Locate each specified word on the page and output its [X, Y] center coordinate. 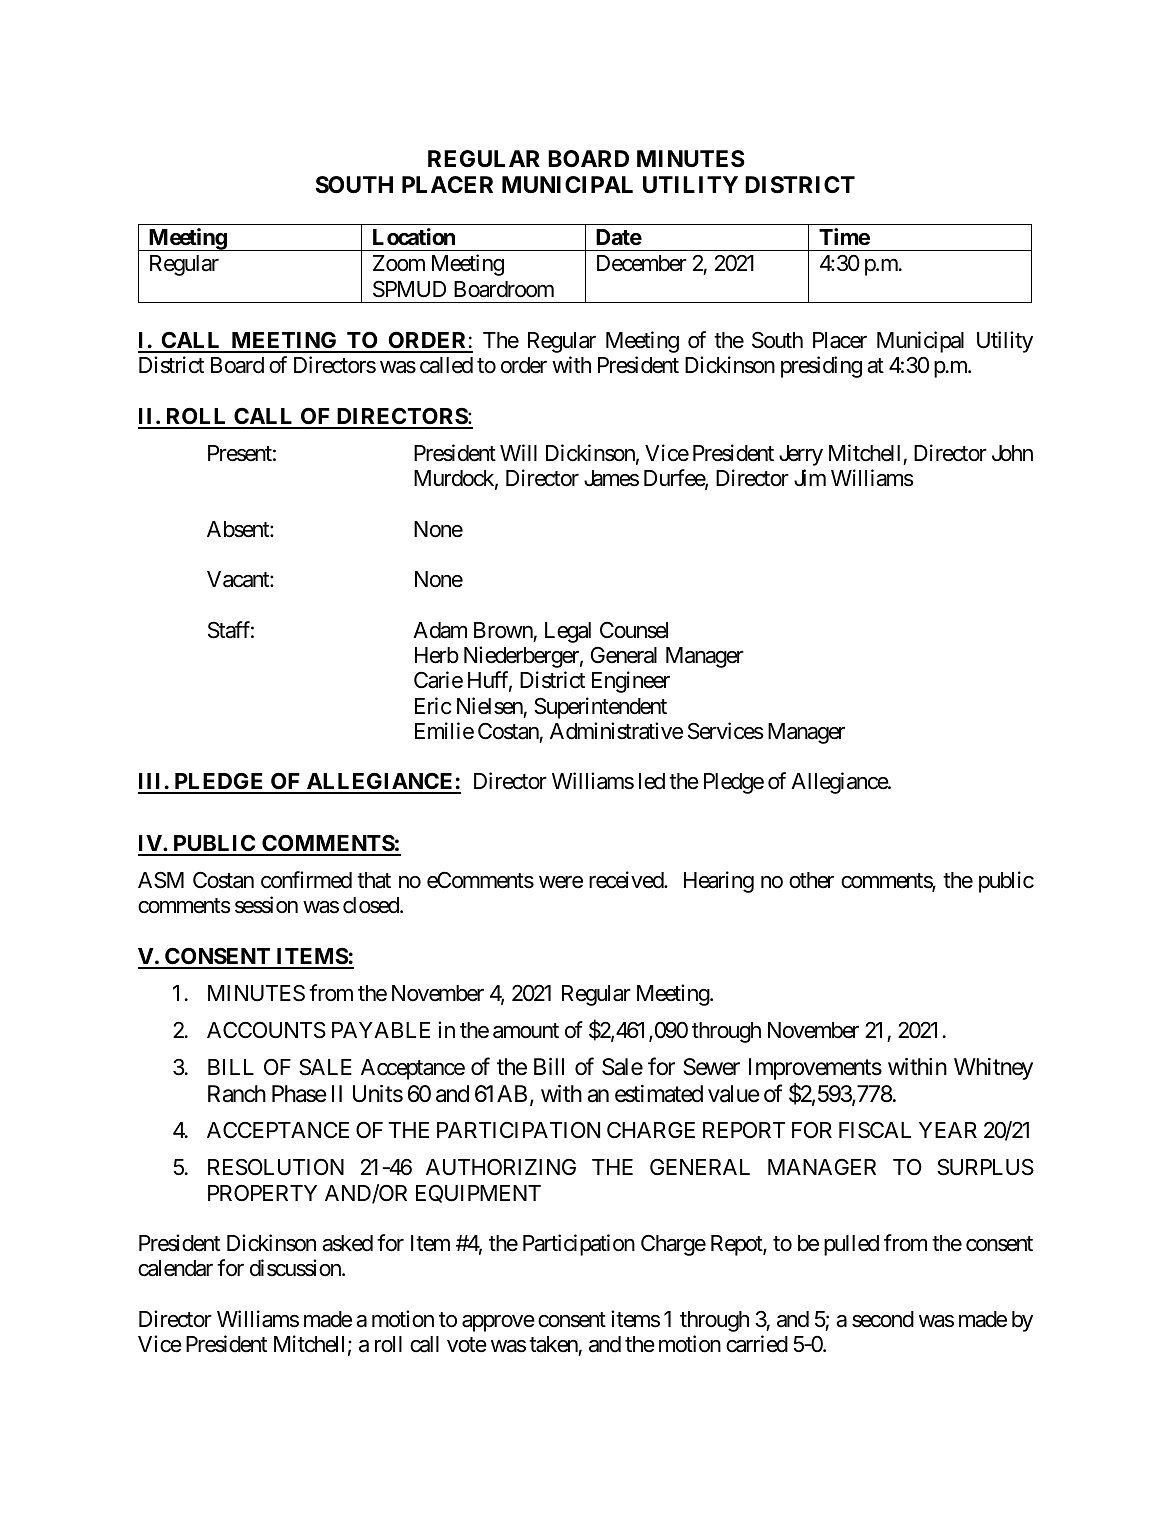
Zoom [399, 263]
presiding [821, 367]
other [811, 880]
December [642, 263]
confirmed [306, 880]
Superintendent [600, 708]
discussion [296, 1268]
